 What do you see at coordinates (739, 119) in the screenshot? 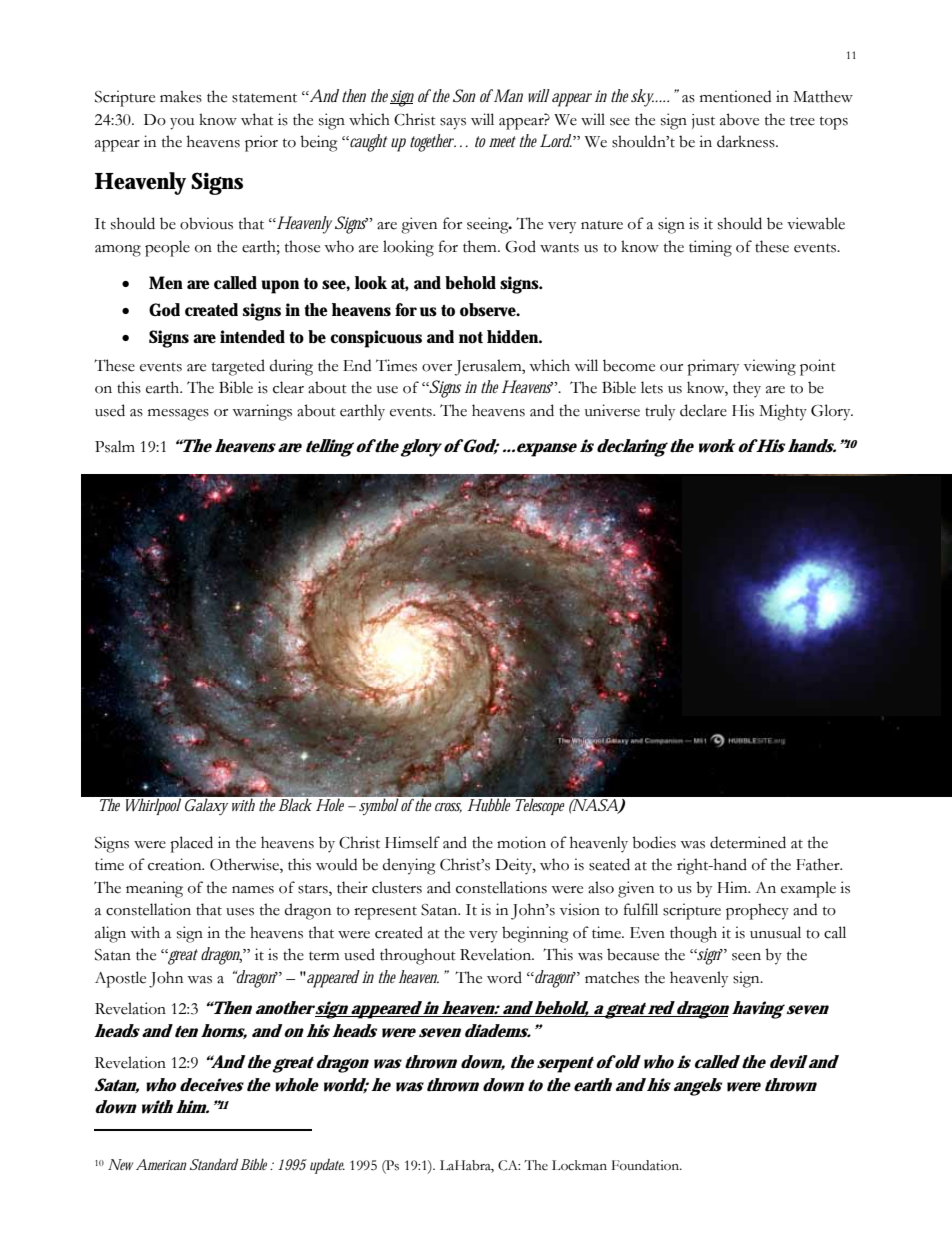
I see `above` at bounding box center [739, 119].
